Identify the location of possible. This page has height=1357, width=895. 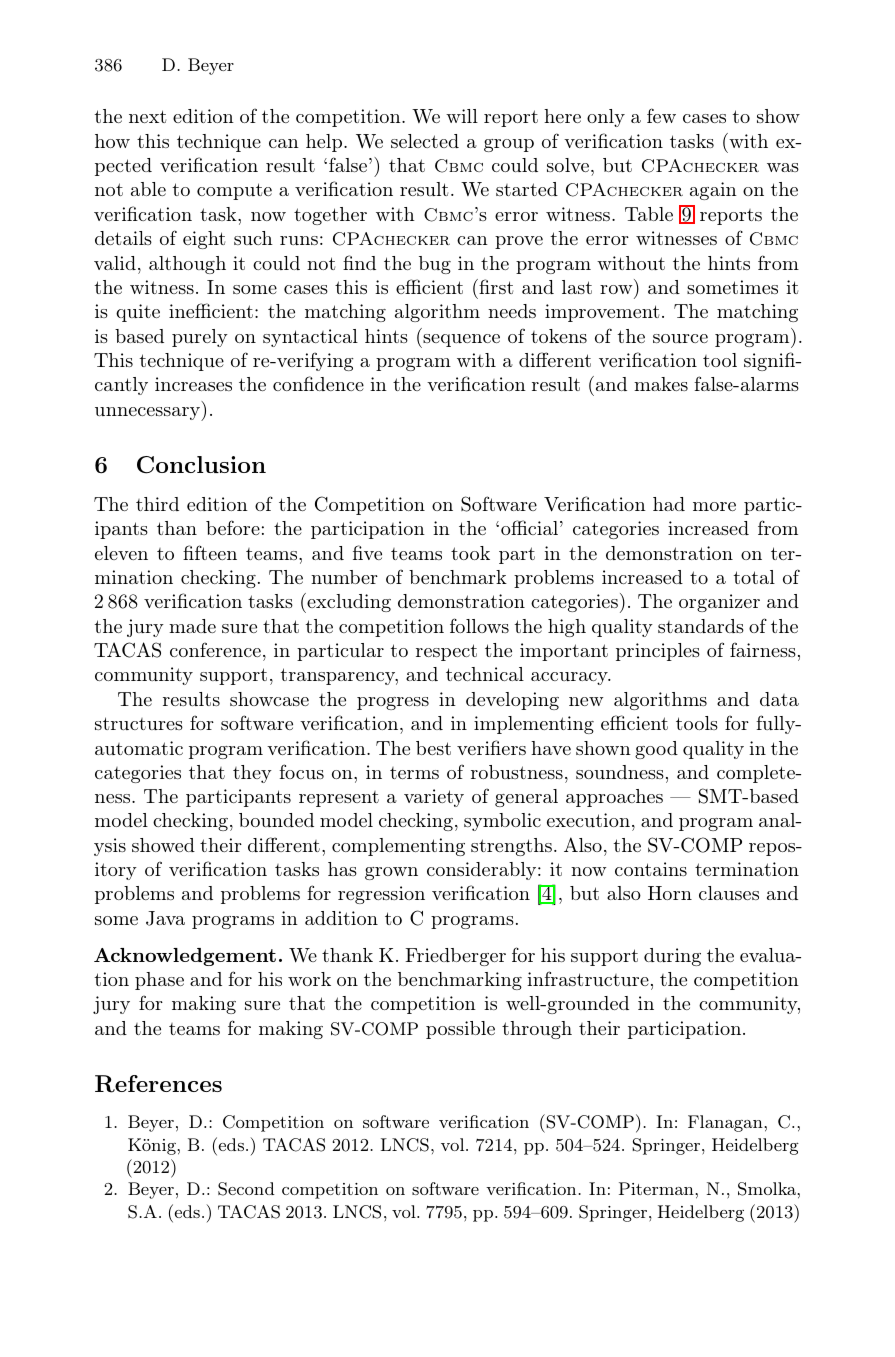
(460, 1030).
